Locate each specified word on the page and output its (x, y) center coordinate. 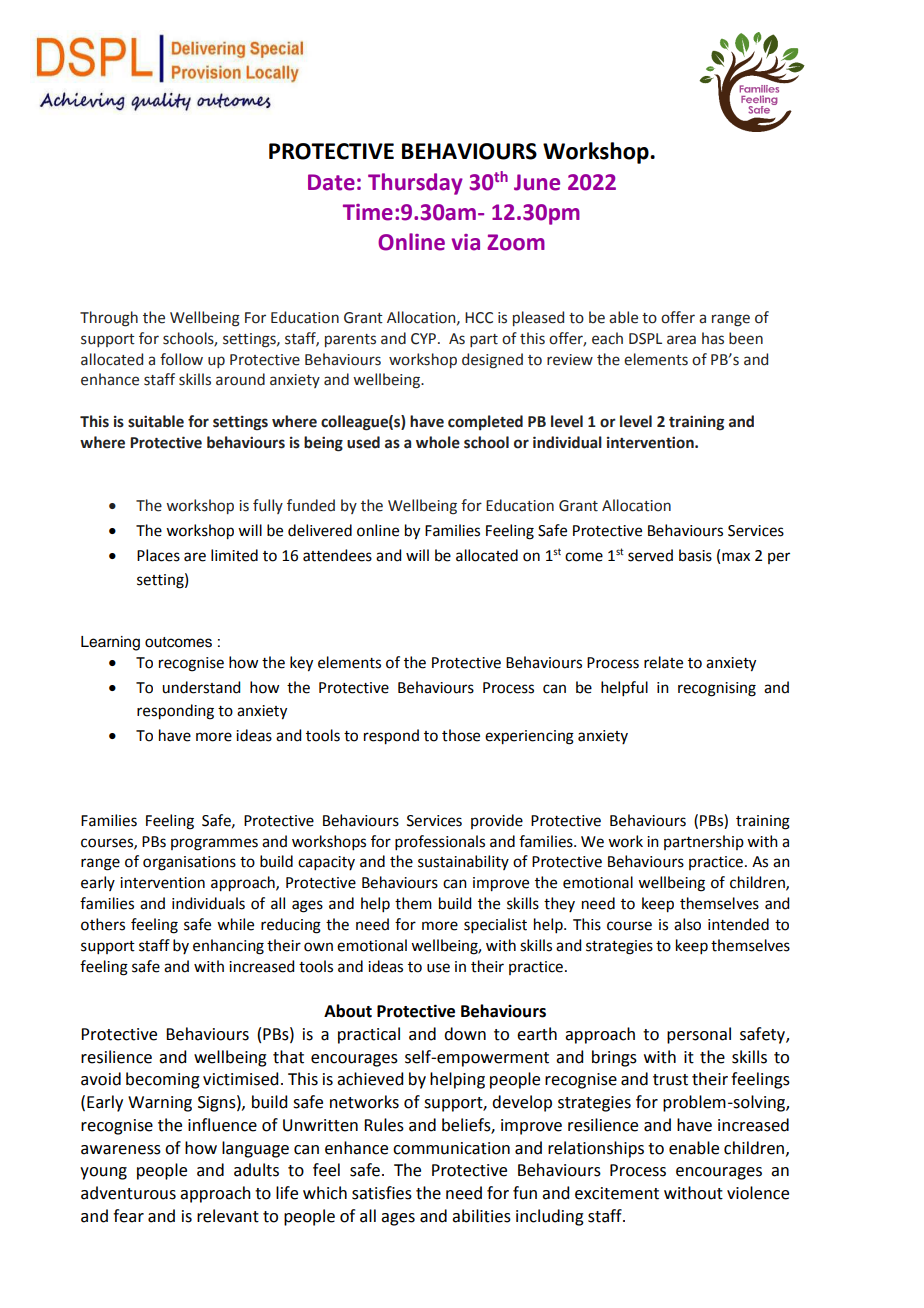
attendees (337, 555)
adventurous (128, 1193)
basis (695, 555)
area (681, 340)
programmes (214, 844)
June (537, 182)
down (465, 1034)
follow (181, 359)
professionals (440, 842)
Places (158, 555)
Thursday (415, 184)
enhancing (228, 947)
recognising (717, 689)
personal (699, 1035)
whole (438, 442)
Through (109, 319)
